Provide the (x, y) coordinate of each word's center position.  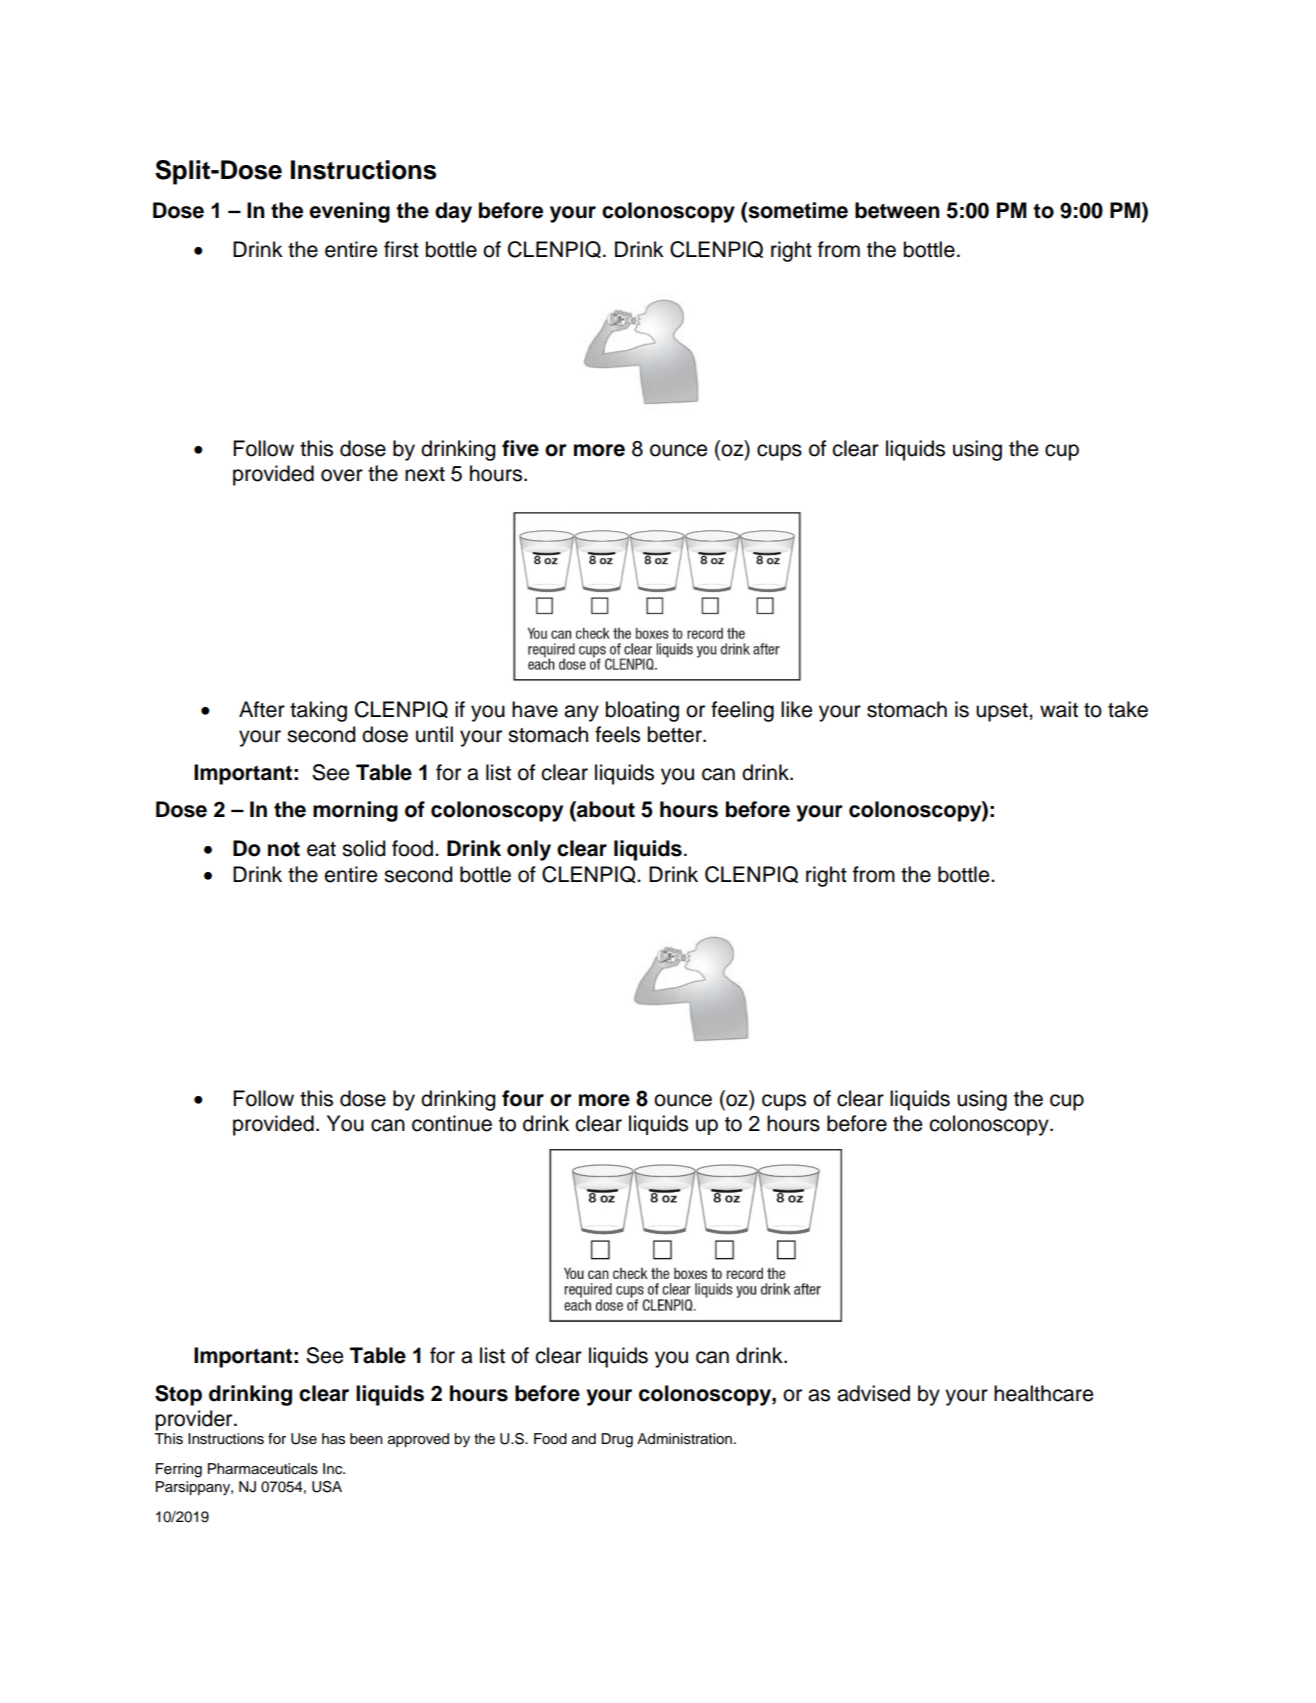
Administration (684, 1439)
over (342, 475)
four (523, 1098)
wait (1059, 709)
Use (304, 1439)
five (520, 448)
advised (873, 1393)
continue (452, 1123)
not (284, 849)
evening (349, 212)
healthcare (1043, 1393)
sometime (797, 210)
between (897, 210)
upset (1003, 712)
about (605, 810)
